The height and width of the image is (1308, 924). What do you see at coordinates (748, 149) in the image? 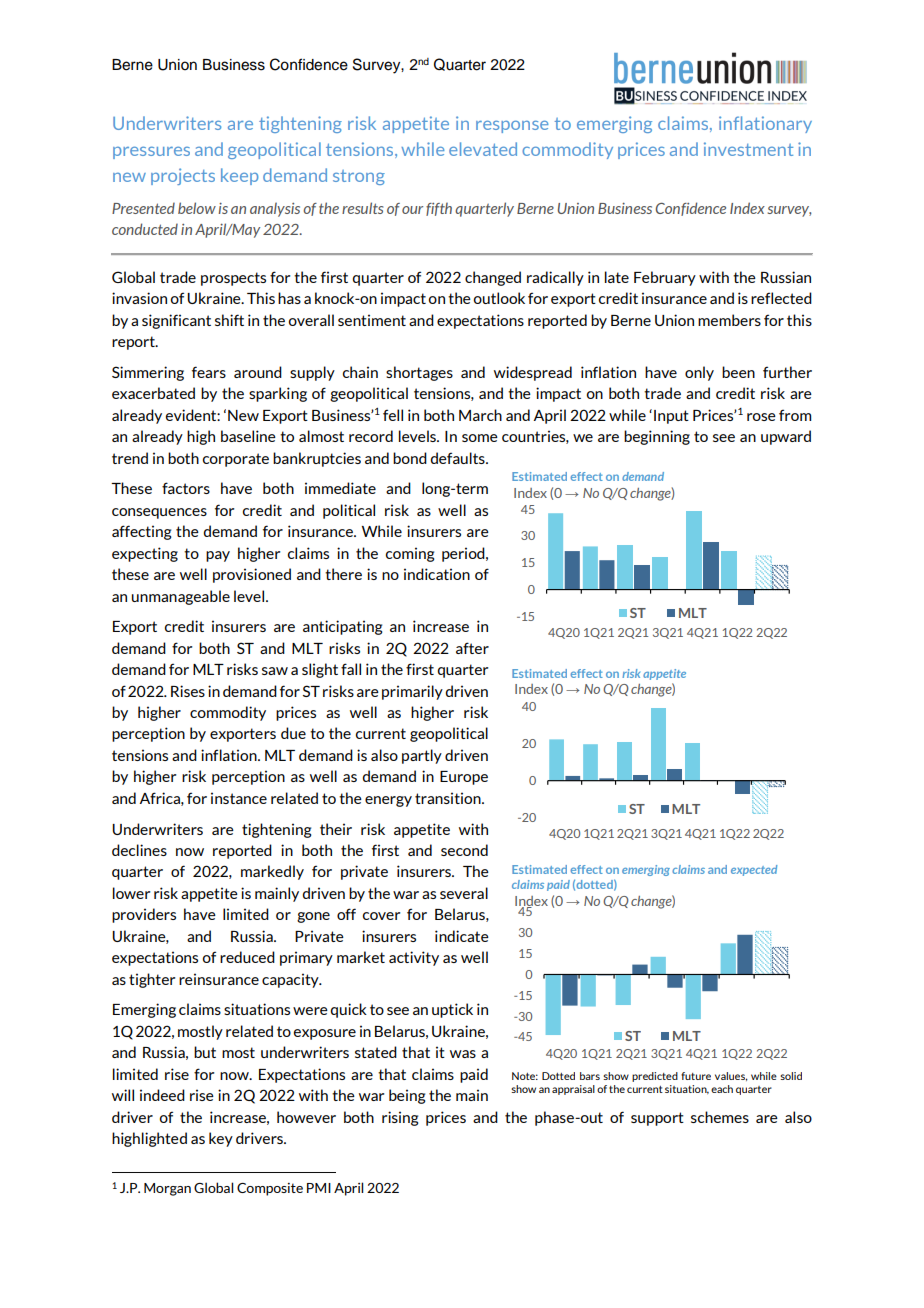
I see `investment` at bounding box center [748, 149].
